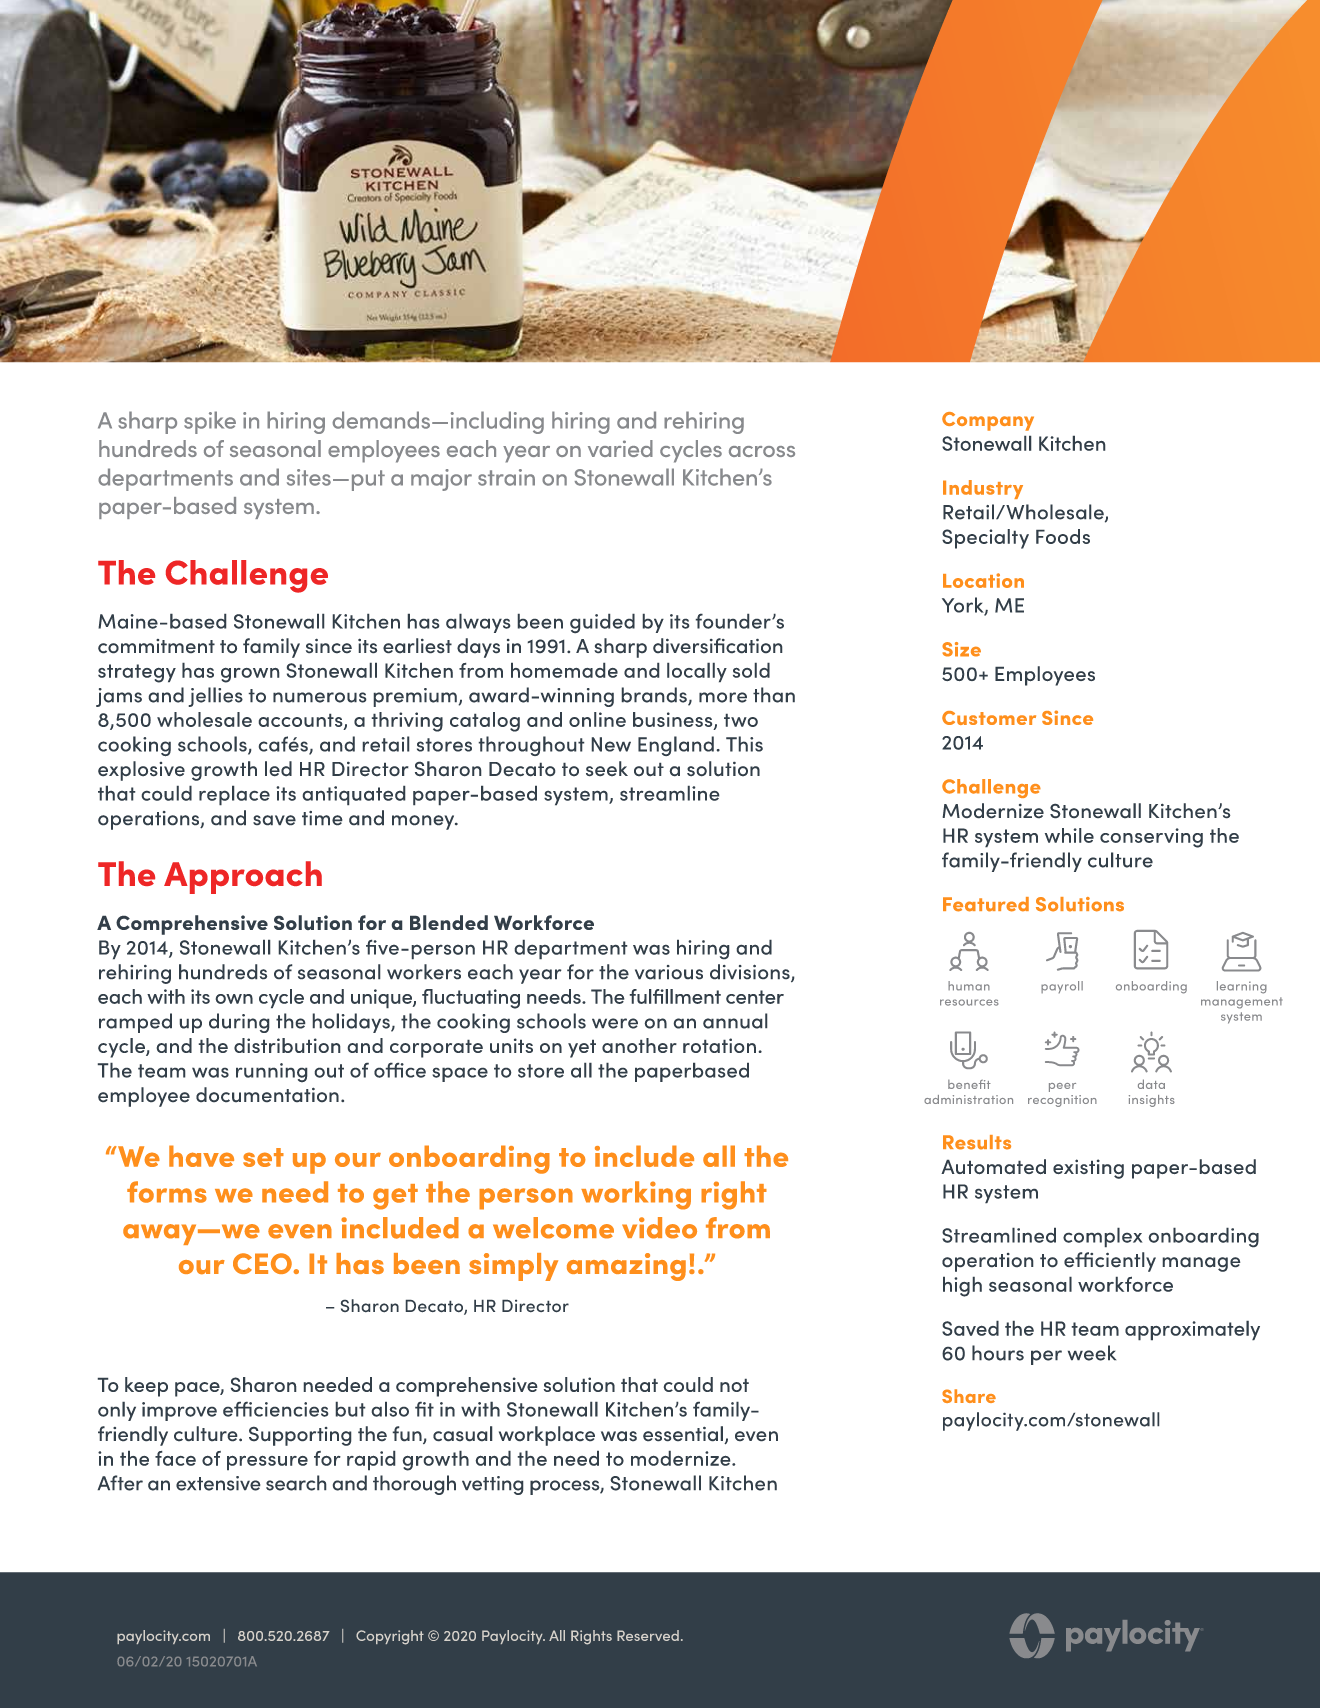  I want to click on during, so click(239, 1023).
